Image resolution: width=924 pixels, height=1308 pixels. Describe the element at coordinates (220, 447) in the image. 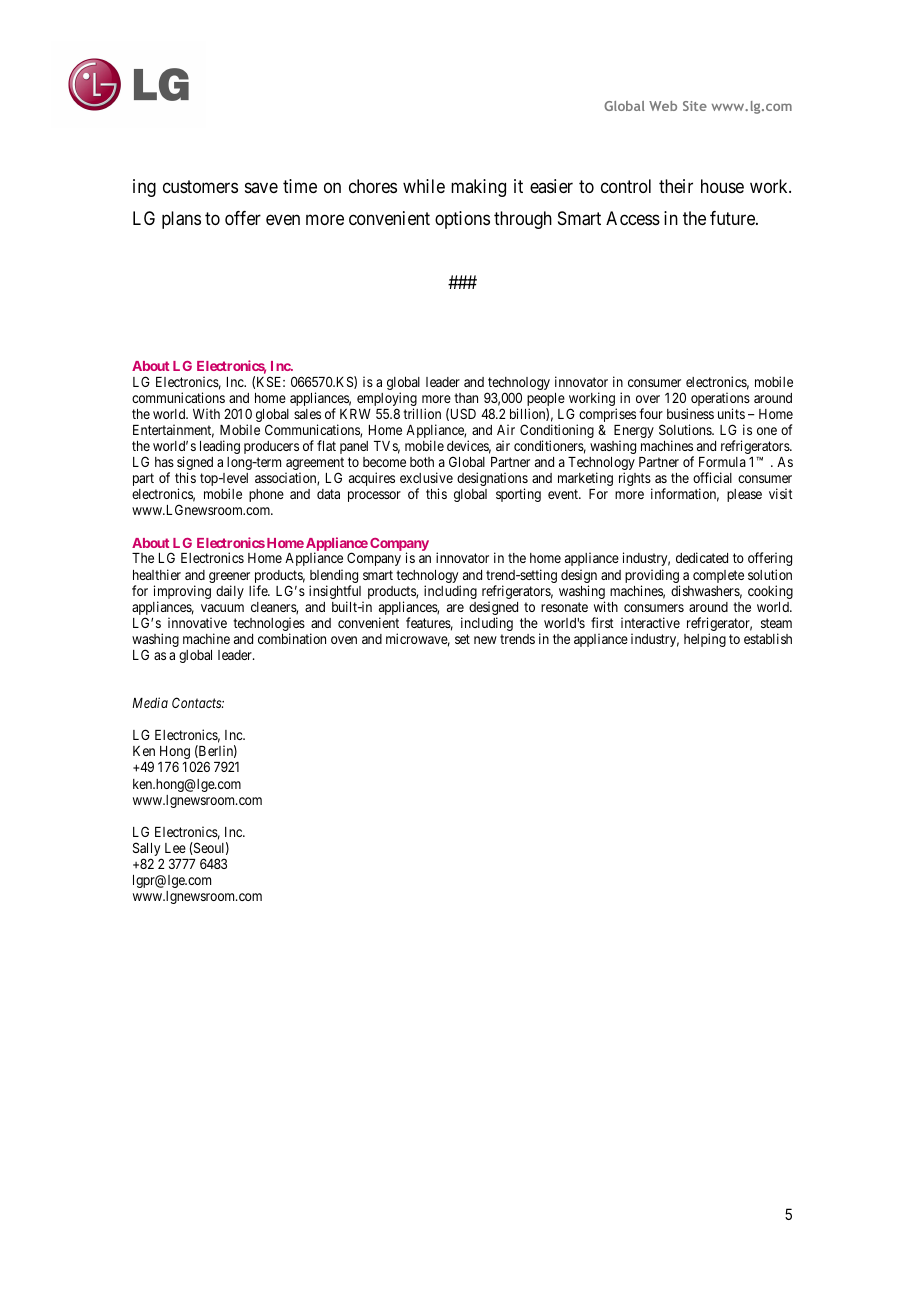

I see `leading` at that location.
